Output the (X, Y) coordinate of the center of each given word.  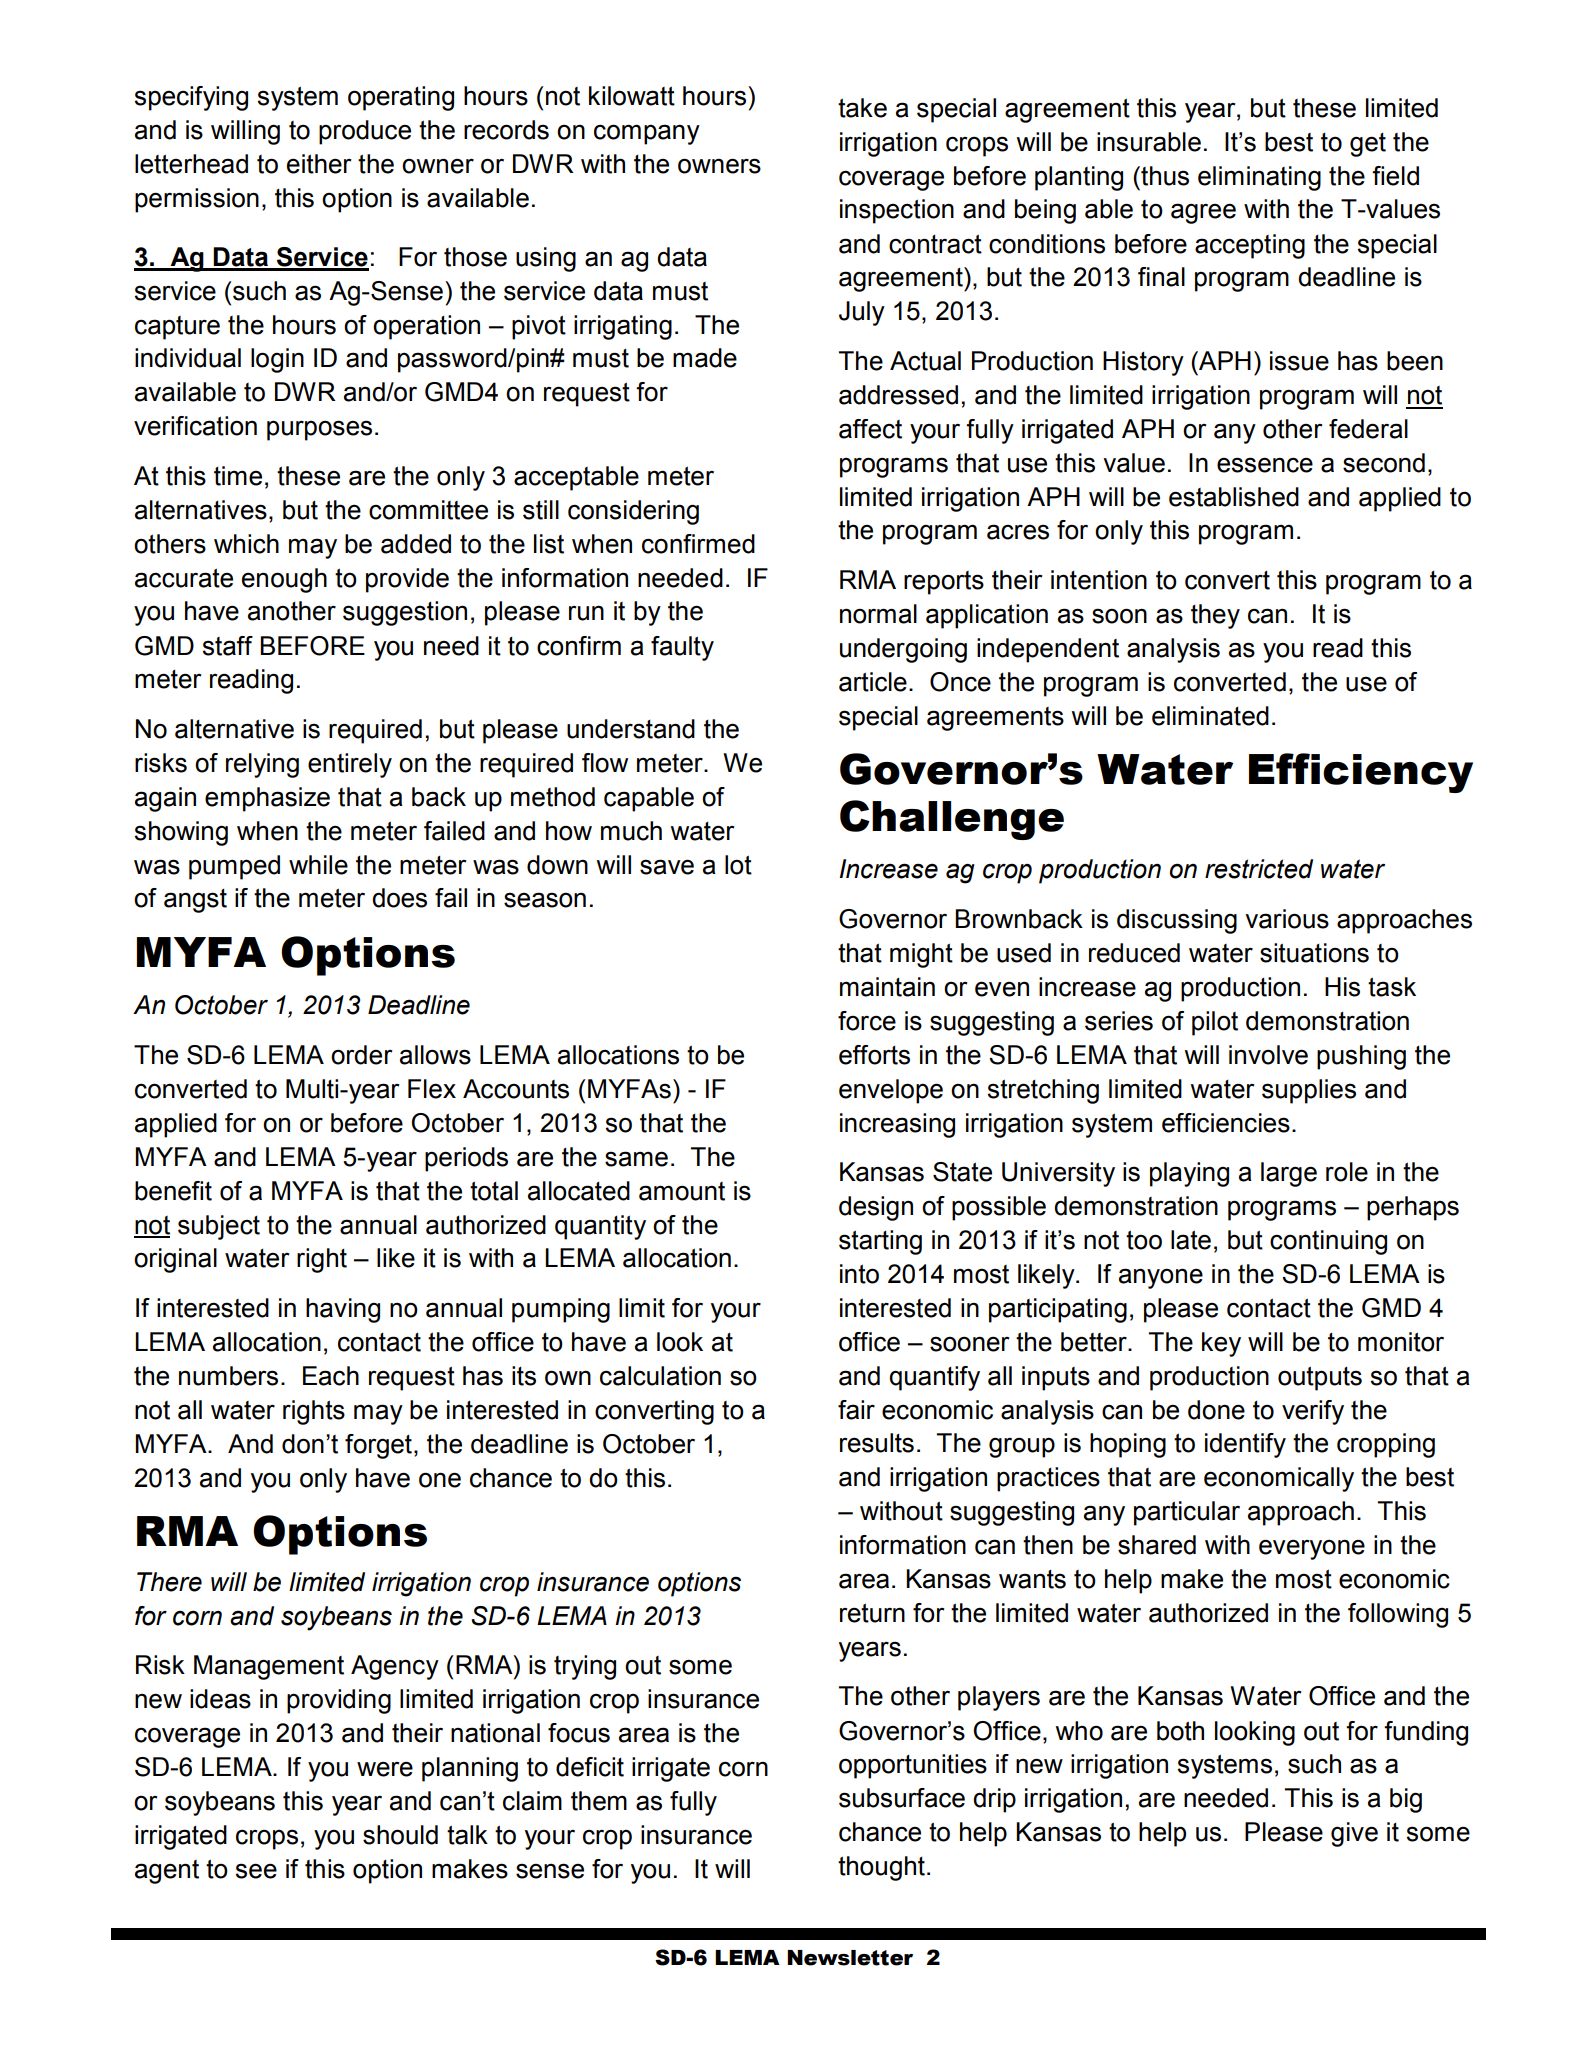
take (862, 108)
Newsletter (850, 1958)
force (867, 1021)
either (319, 164)
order (362, 1055)
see (256, 1871)
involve (1268, 1055)
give (1354, 1834)
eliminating (1259, 178)
